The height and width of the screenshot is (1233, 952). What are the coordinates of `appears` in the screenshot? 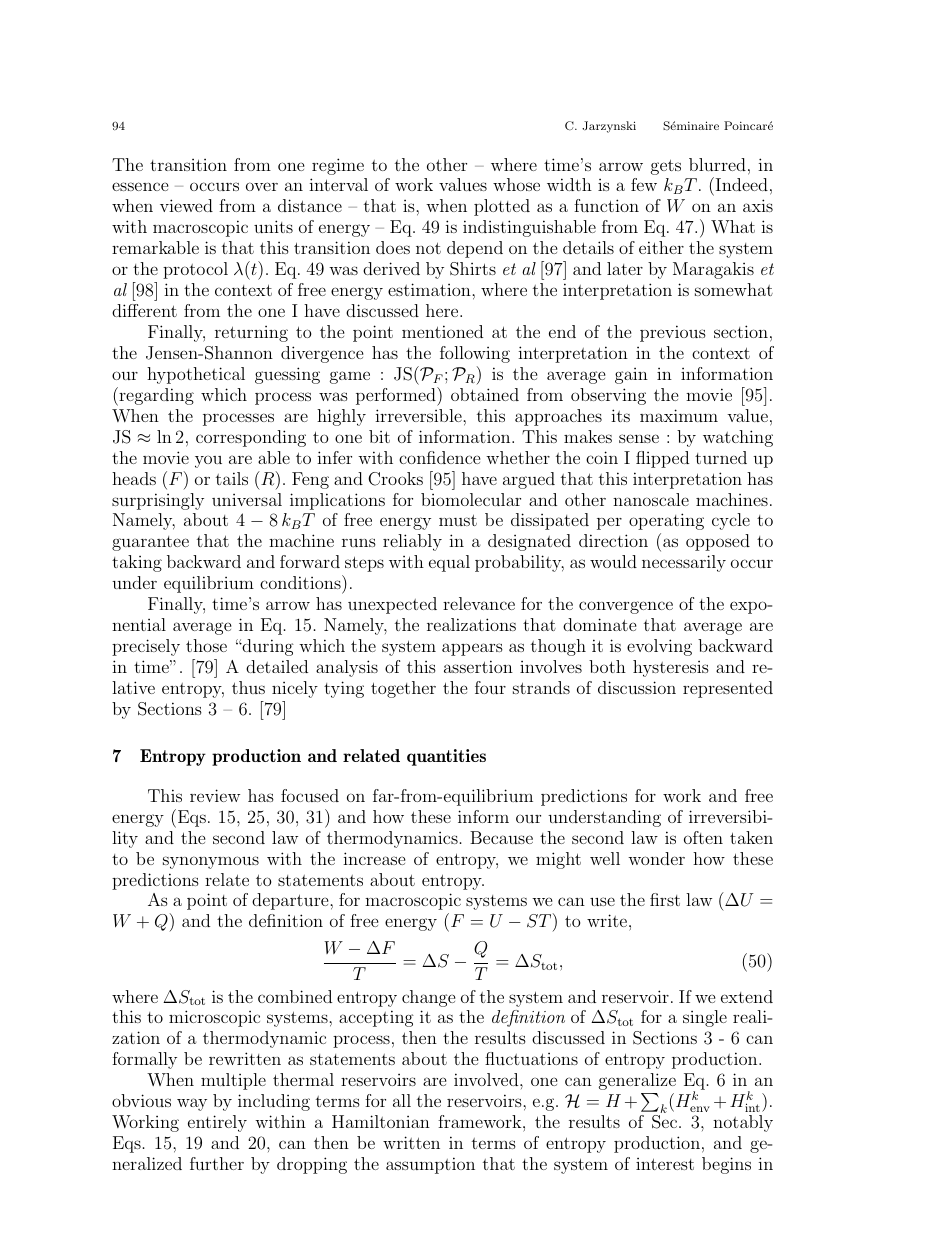 It's located at (472, 649).
